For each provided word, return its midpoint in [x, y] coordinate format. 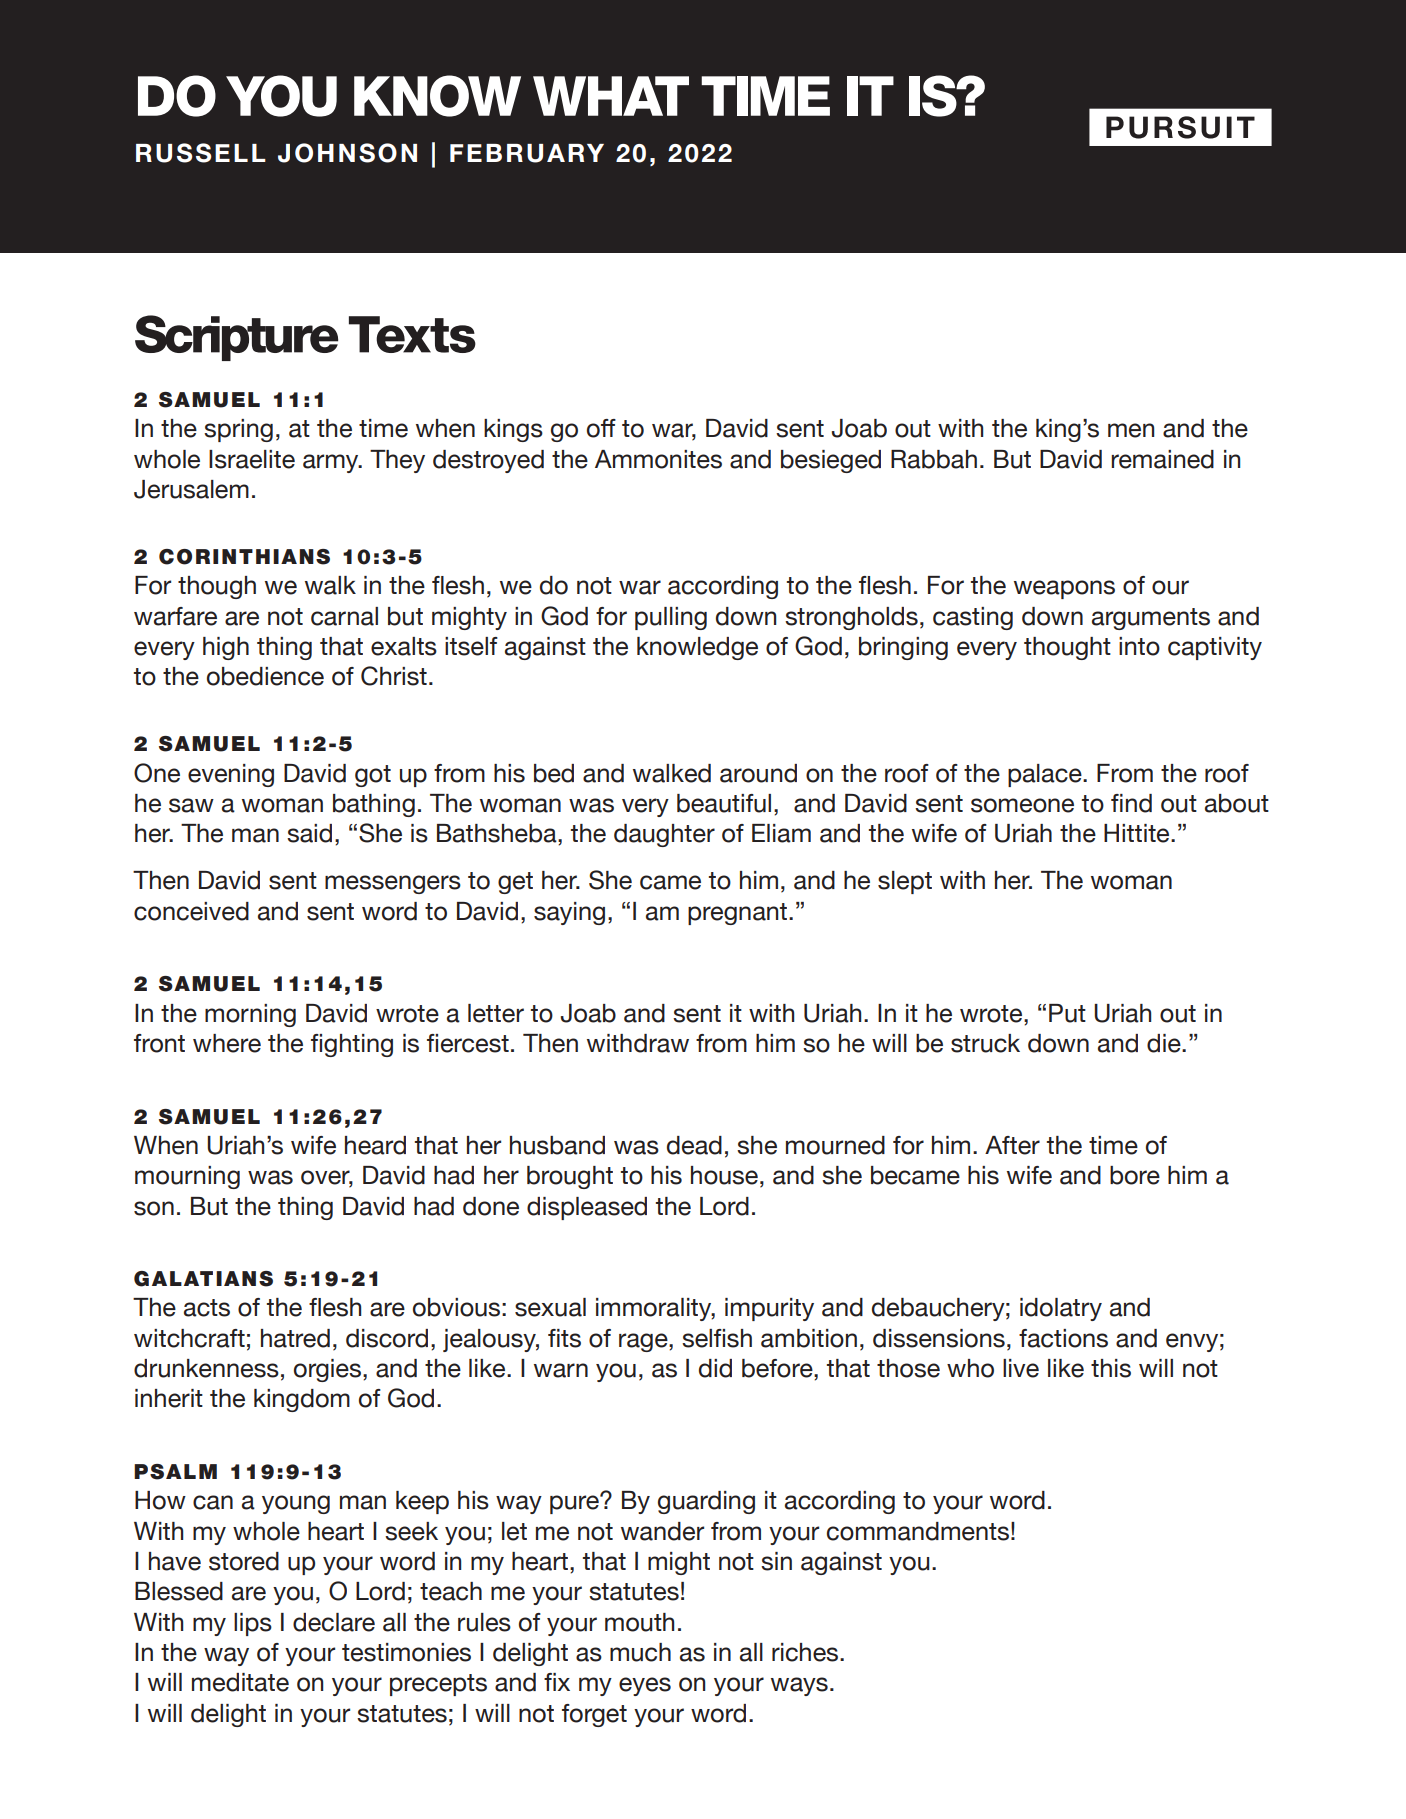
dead [694, 1145]
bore [1135, 1175]
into [1139, 646]
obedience [265, 676]
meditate [240, 1682]
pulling [671, 618]
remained [1162, 459]
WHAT [611, 96]
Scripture [236, 338]
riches [806, 1652]
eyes [645, 1686]
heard [375, 1145]
